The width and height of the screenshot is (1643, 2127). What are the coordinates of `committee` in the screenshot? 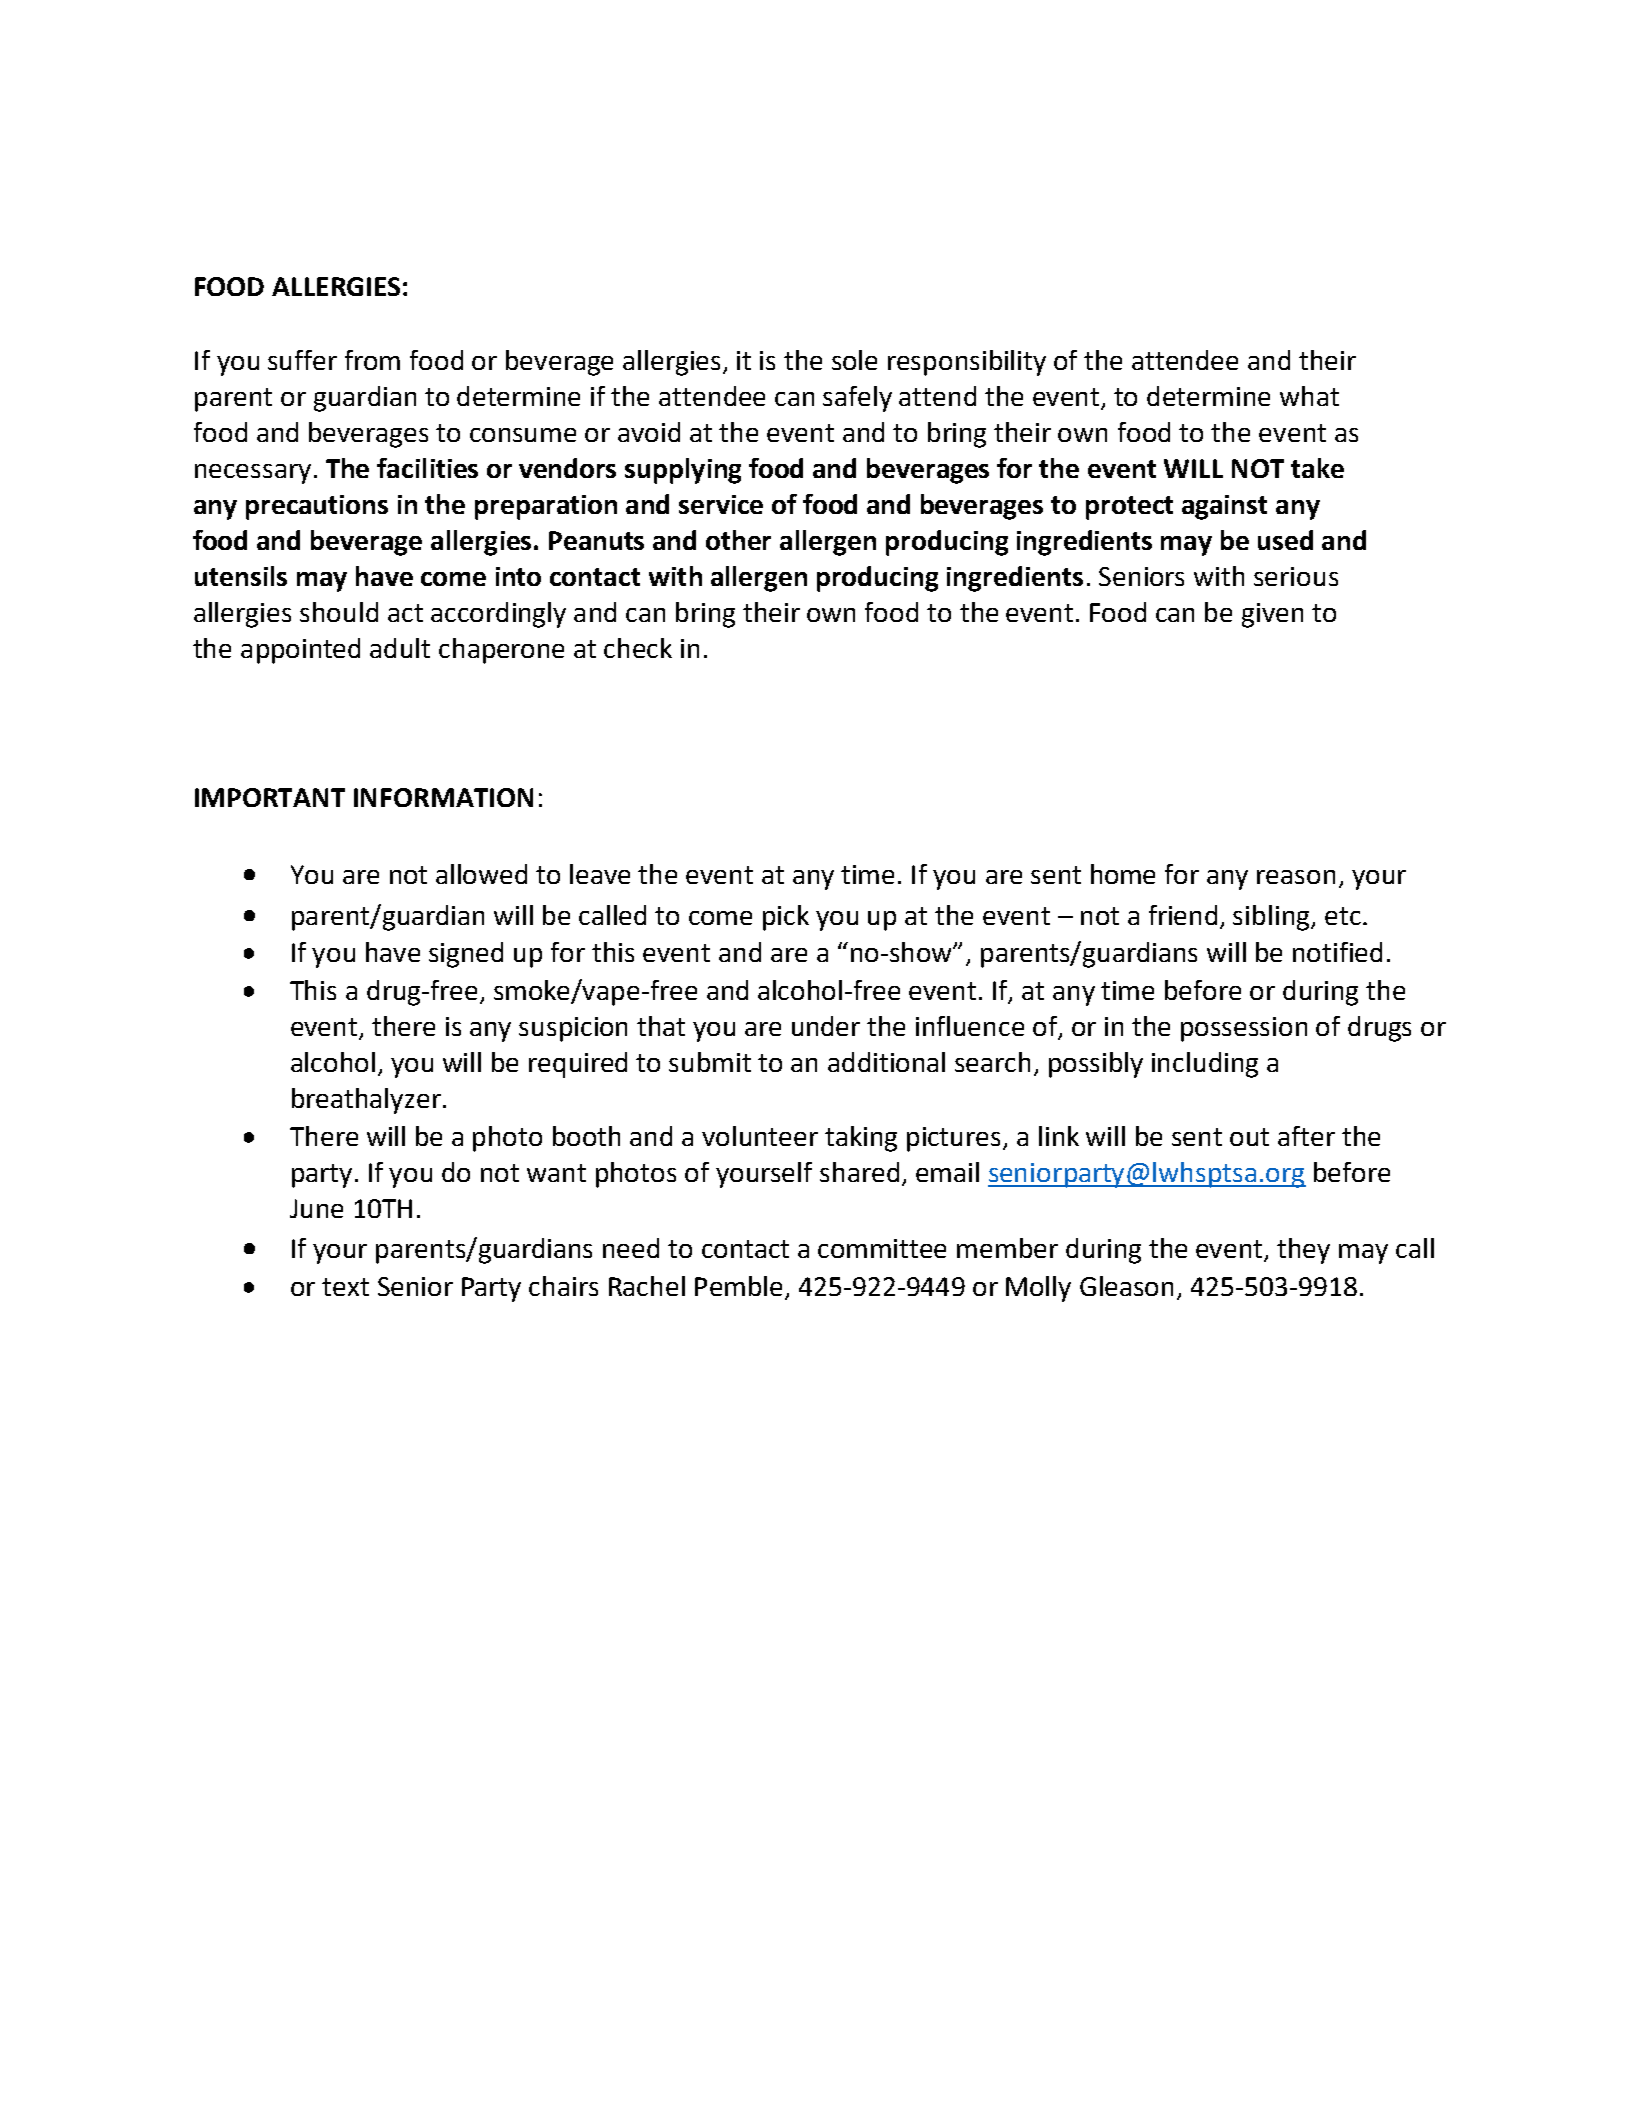 It's located at (882, 1248).
